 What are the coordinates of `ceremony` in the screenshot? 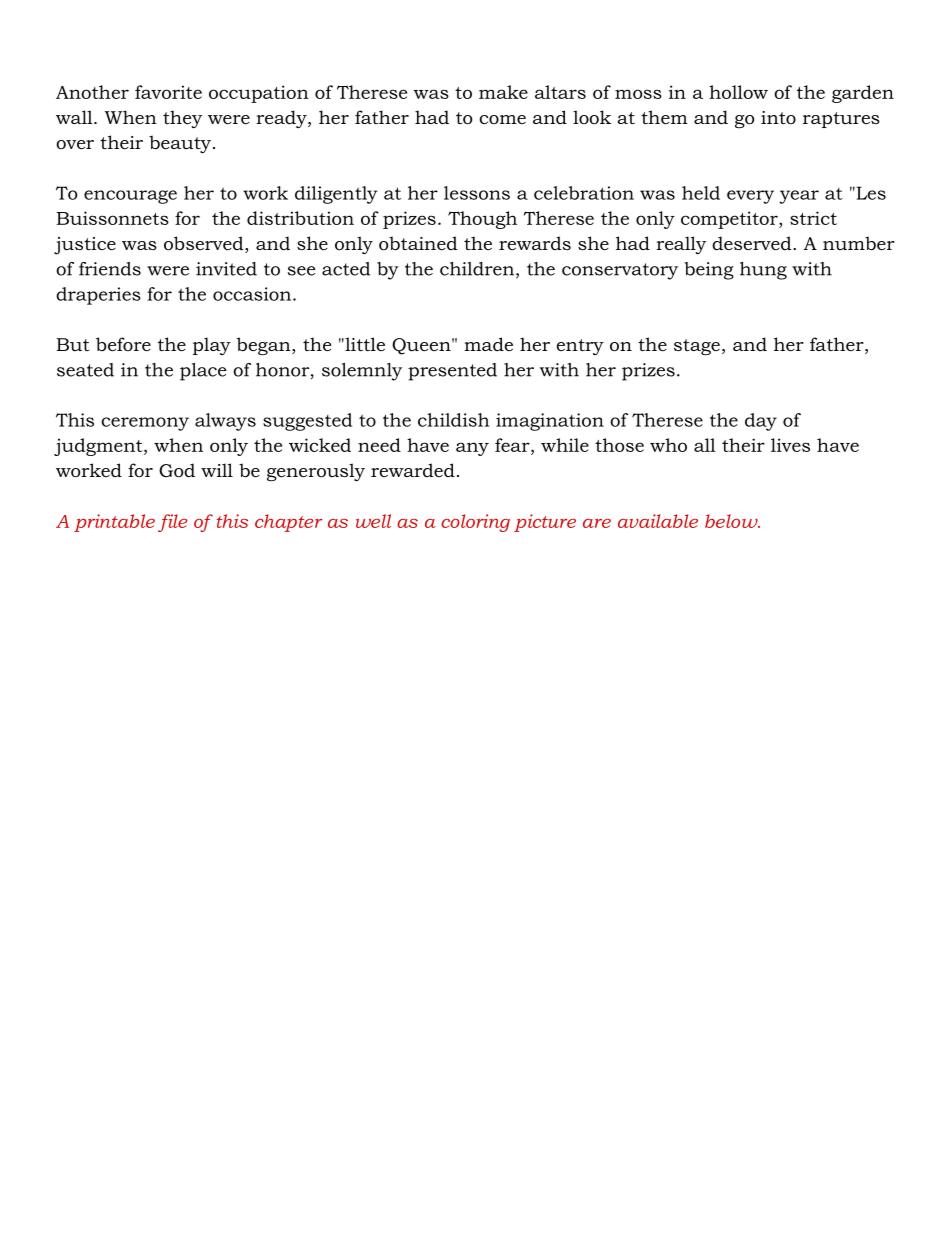 It's located at (145, 424).
